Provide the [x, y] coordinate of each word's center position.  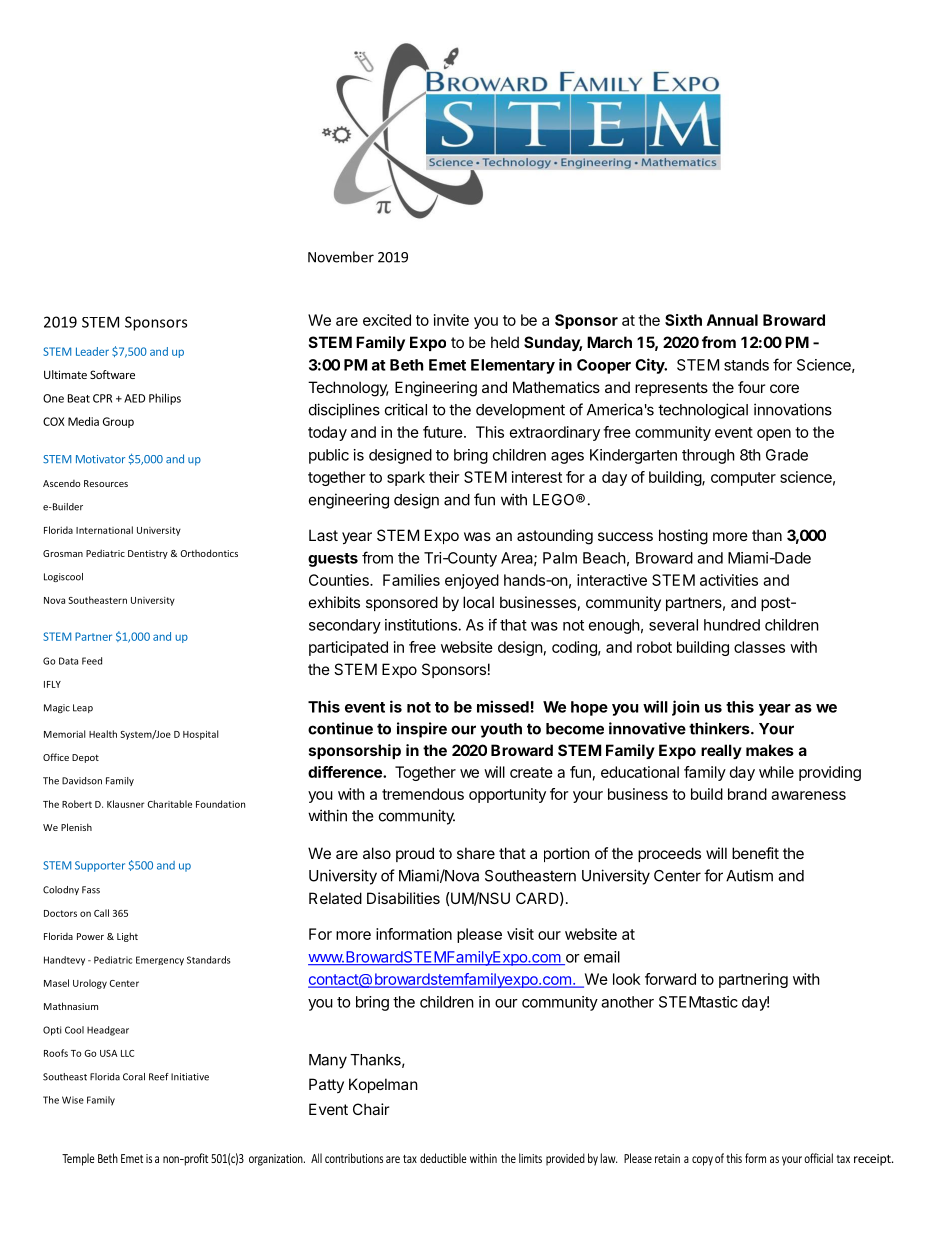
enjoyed [472, 581]
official [818, 1158]
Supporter [100, 866]
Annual [732, 320]
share [476, 853]
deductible [443, 1158]
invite [451, 320]
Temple [78, 1159]
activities [729, 580]
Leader [92, 351]
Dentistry [148, 554]
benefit [755, 853]
